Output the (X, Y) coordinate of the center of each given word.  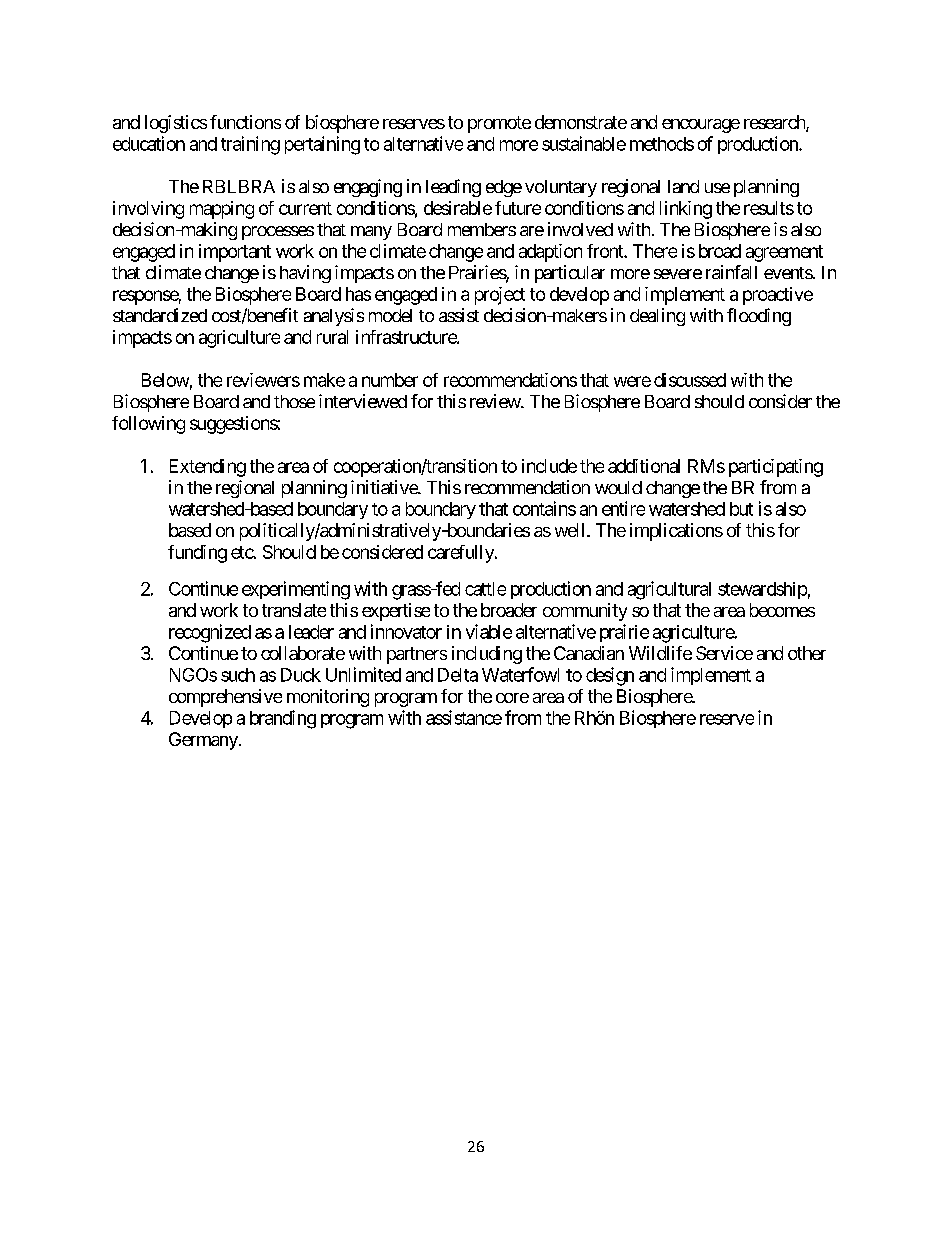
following (148, 425)
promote (499, 124)
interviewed (363, 401)
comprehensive (225, 698)
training (250, 145)
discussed (690, 380)
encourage (701, 126)
